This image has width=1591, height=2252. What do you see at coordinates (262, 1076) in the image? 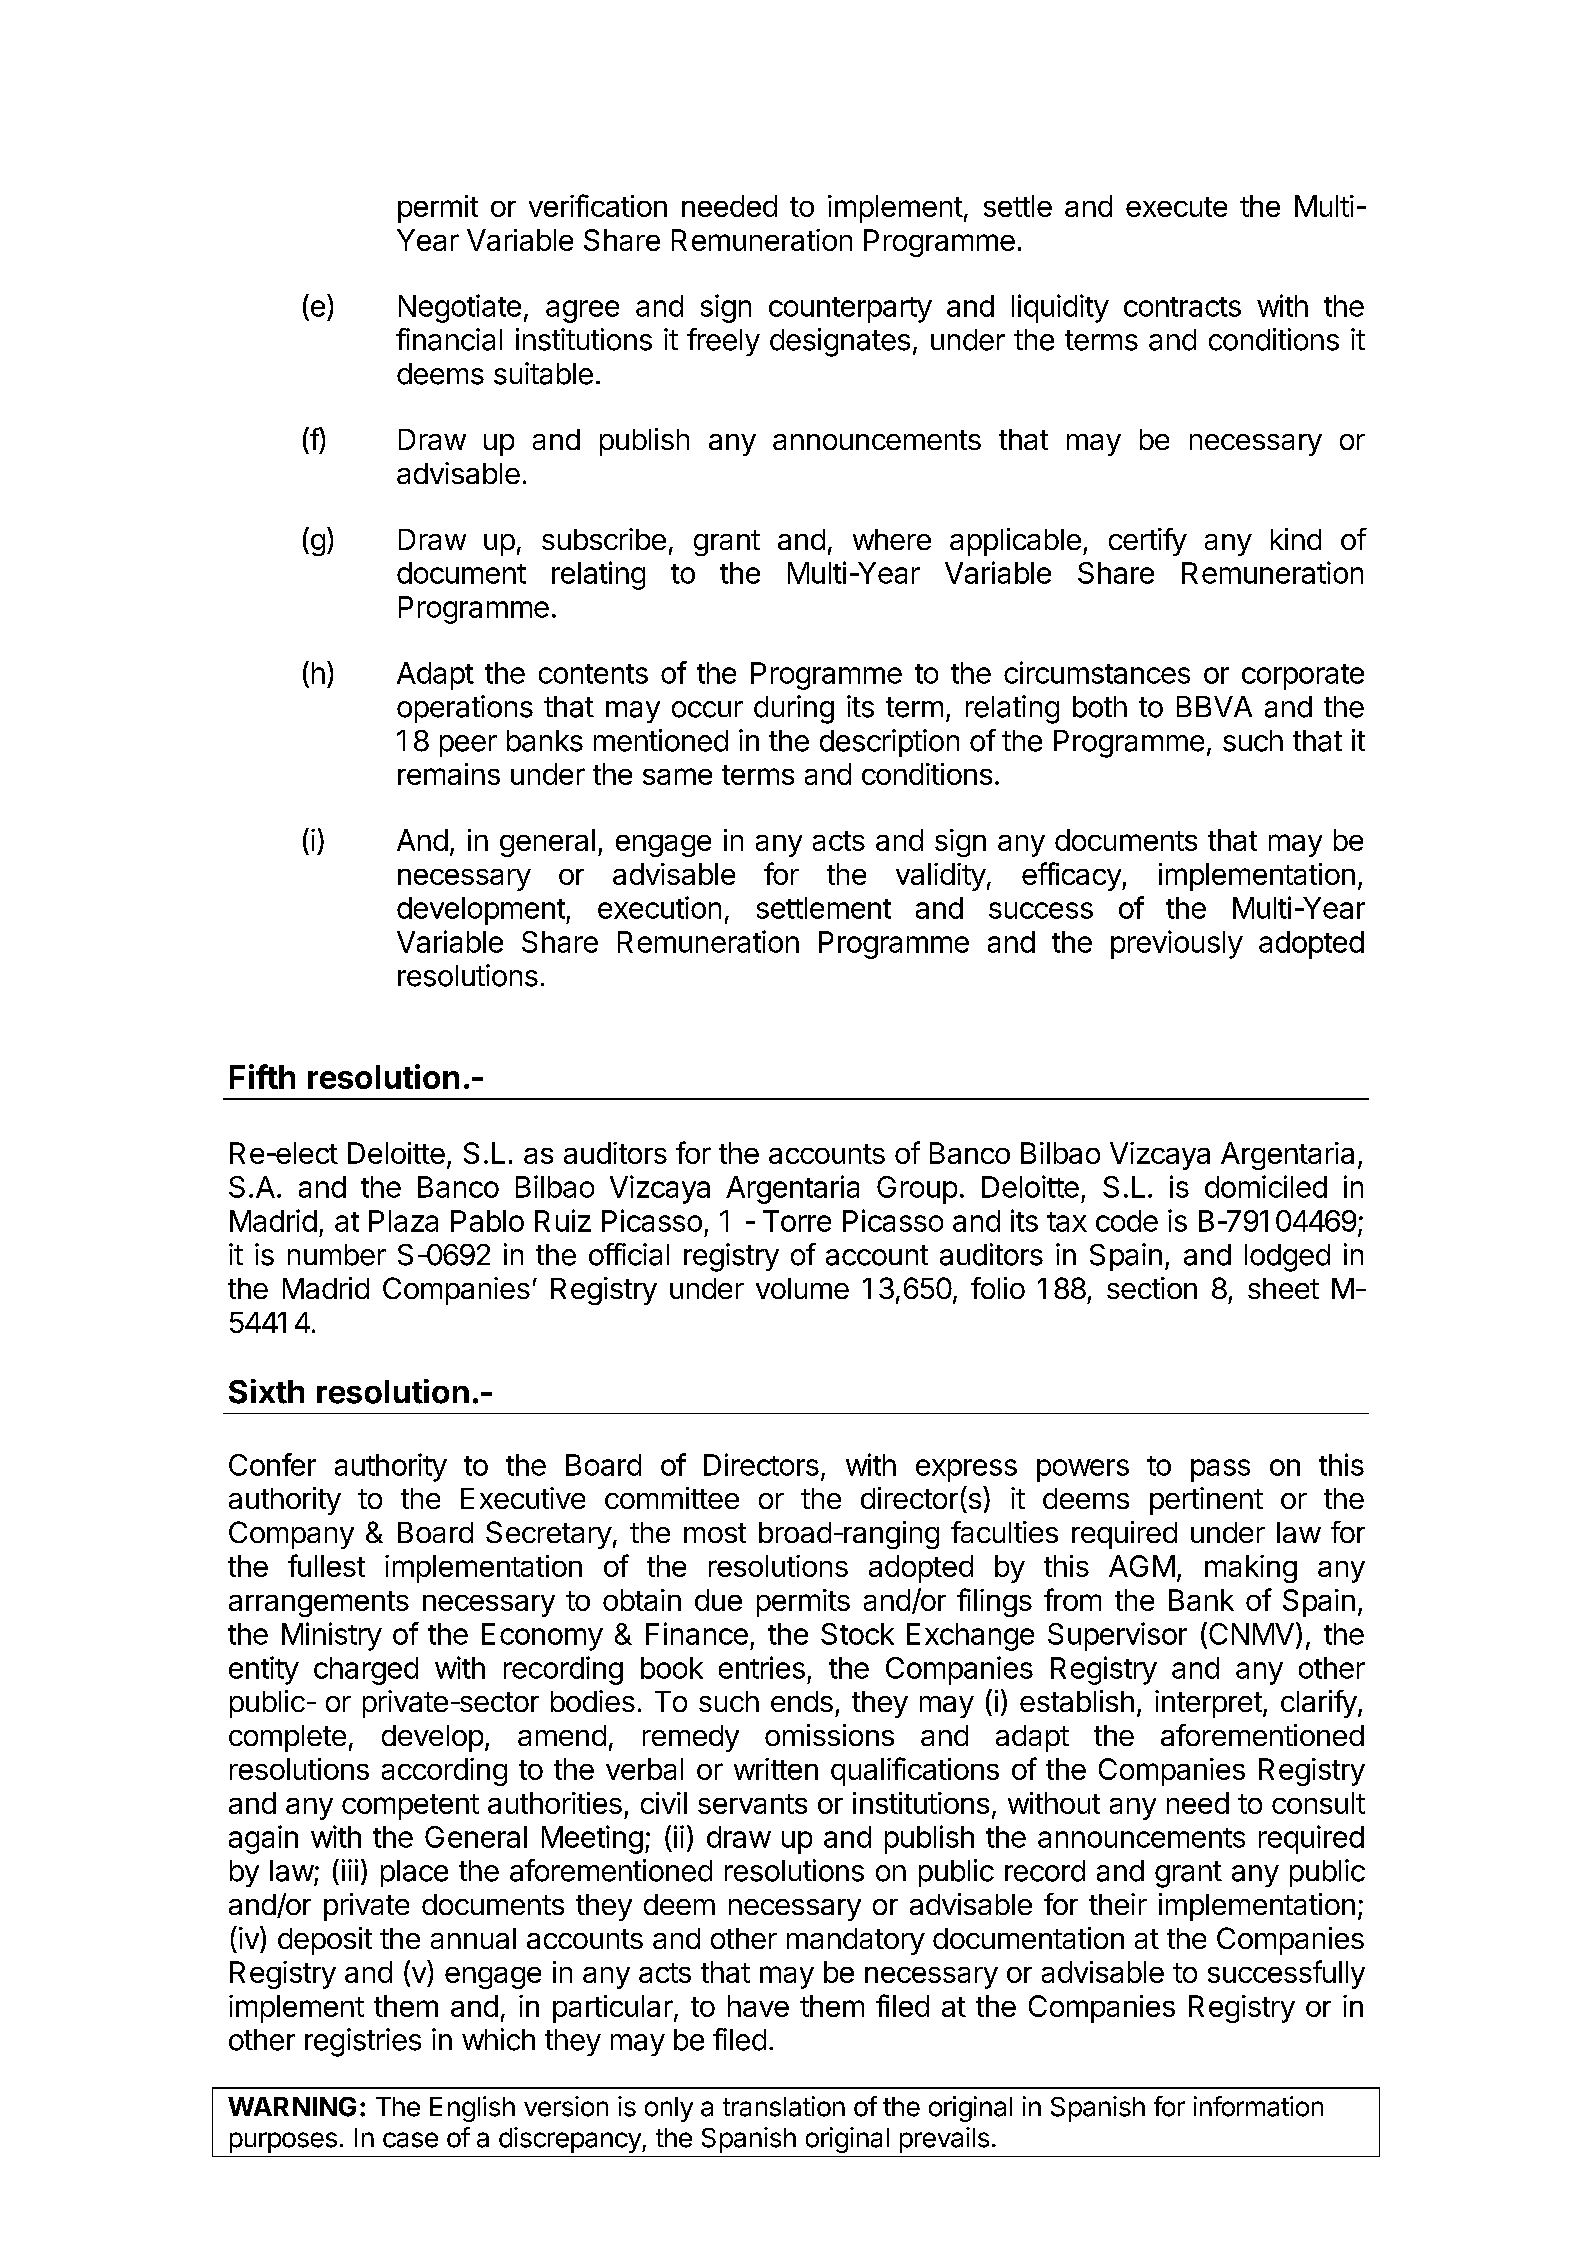
I see `Fifth` at bounding box center [262, 1076].
